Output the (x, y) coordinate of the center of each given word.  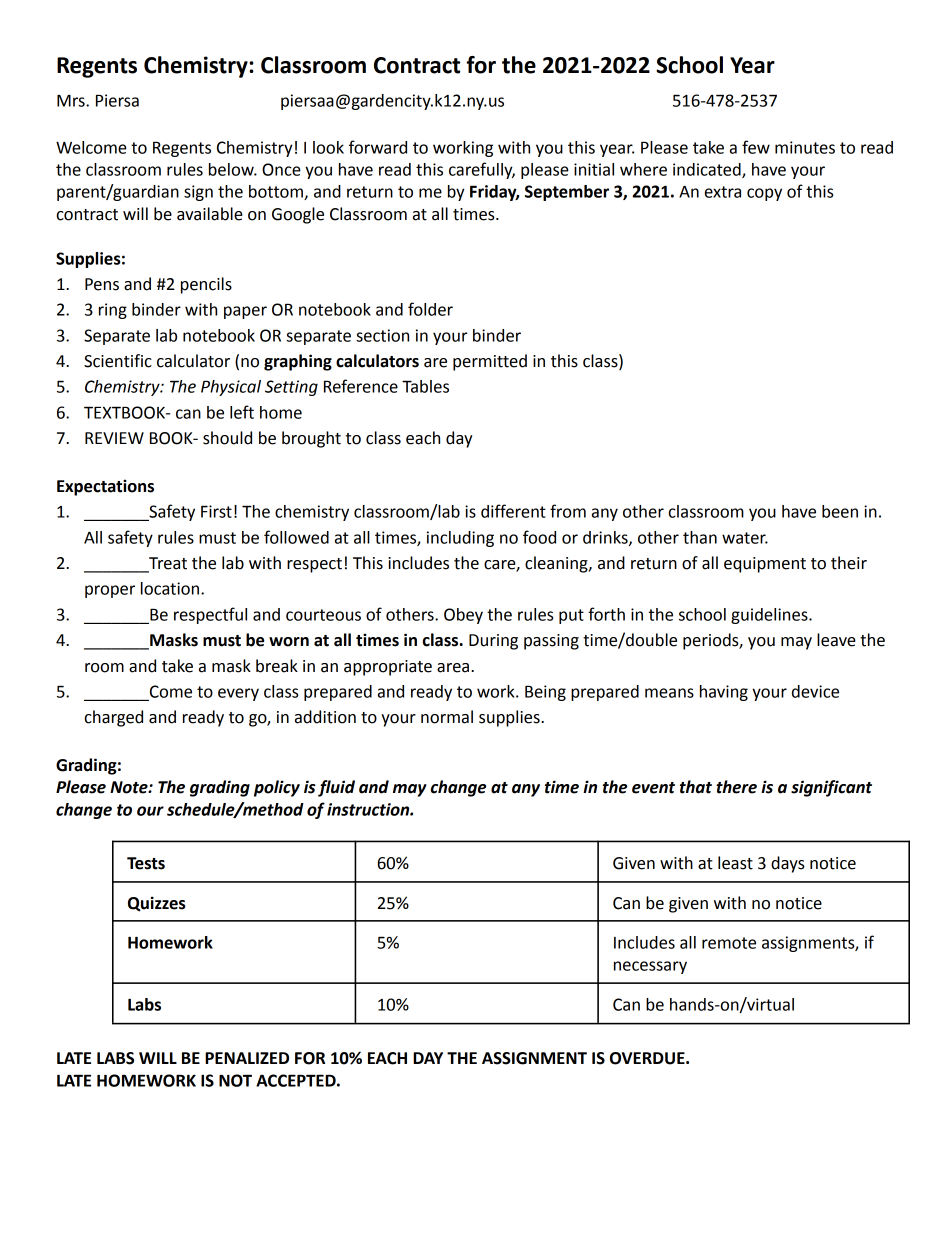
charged (114, 718)
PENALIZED (247, 1058)
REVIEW (114, 438)
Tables (425, 386)
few (756, 147)
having (724, 693)
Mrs (72, 101)
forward (378, 147)
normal (447, 717)
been (840, 511)
